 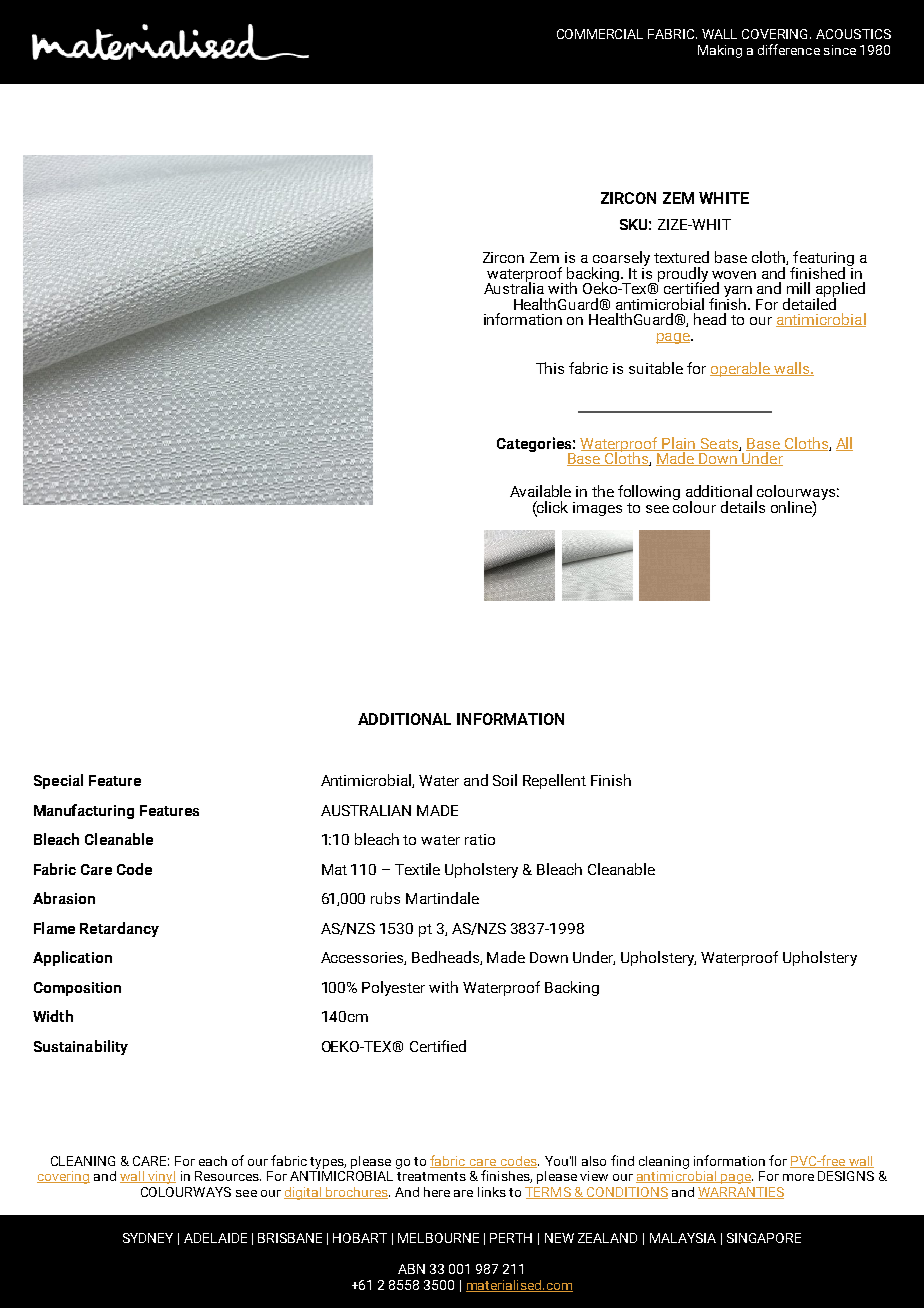 What do you see at coordinates (743, 507) in the screenshot?
I see `details` at bounding box center [743, 507].
